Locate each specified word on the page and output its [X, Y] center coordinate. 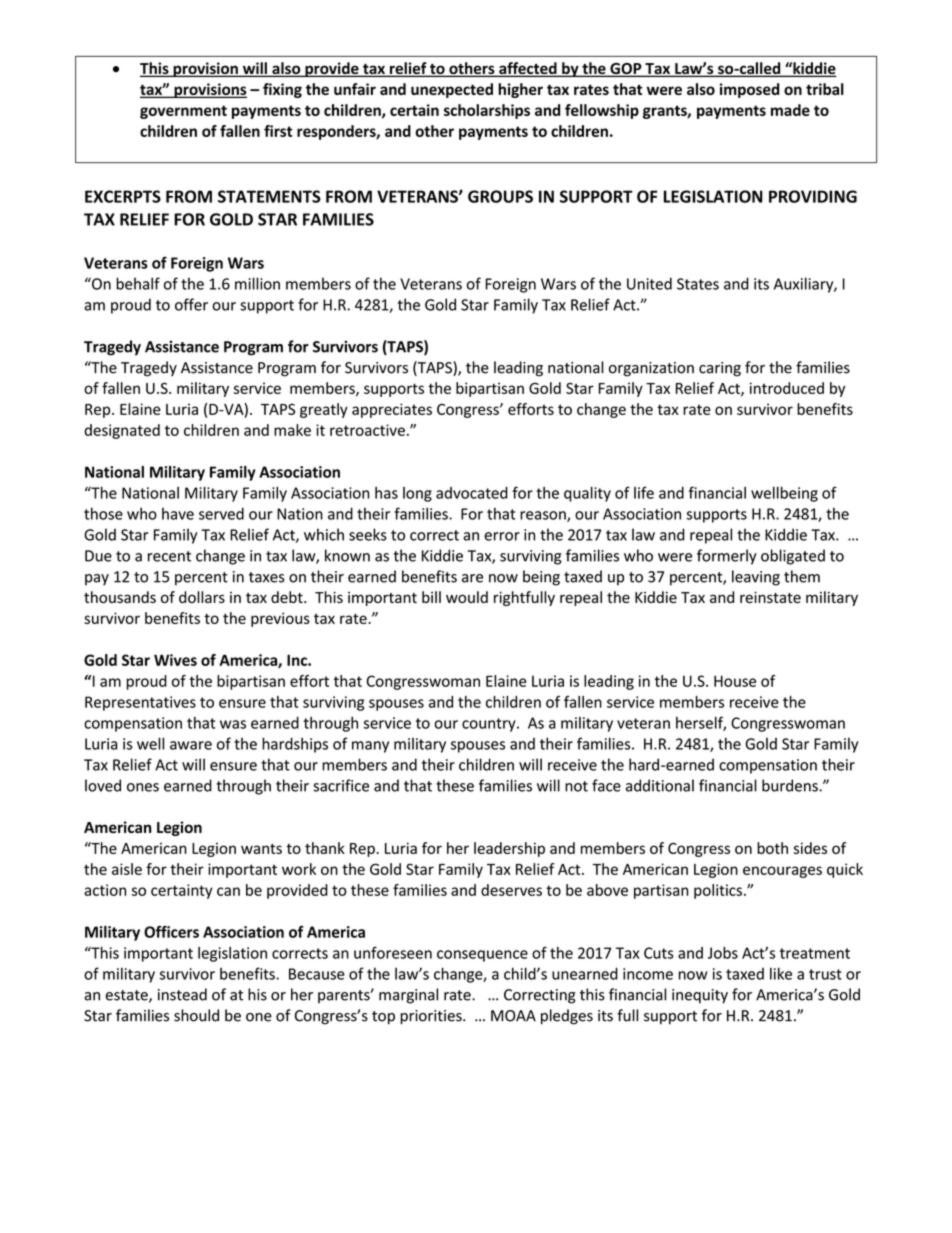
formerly [727, 557]
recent [169, 556]
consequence [482, 956]
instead [182, 994]
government [183, 112]
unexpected [452, 90]
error [502, 536]
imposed [749, 90]
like [781, 973]
